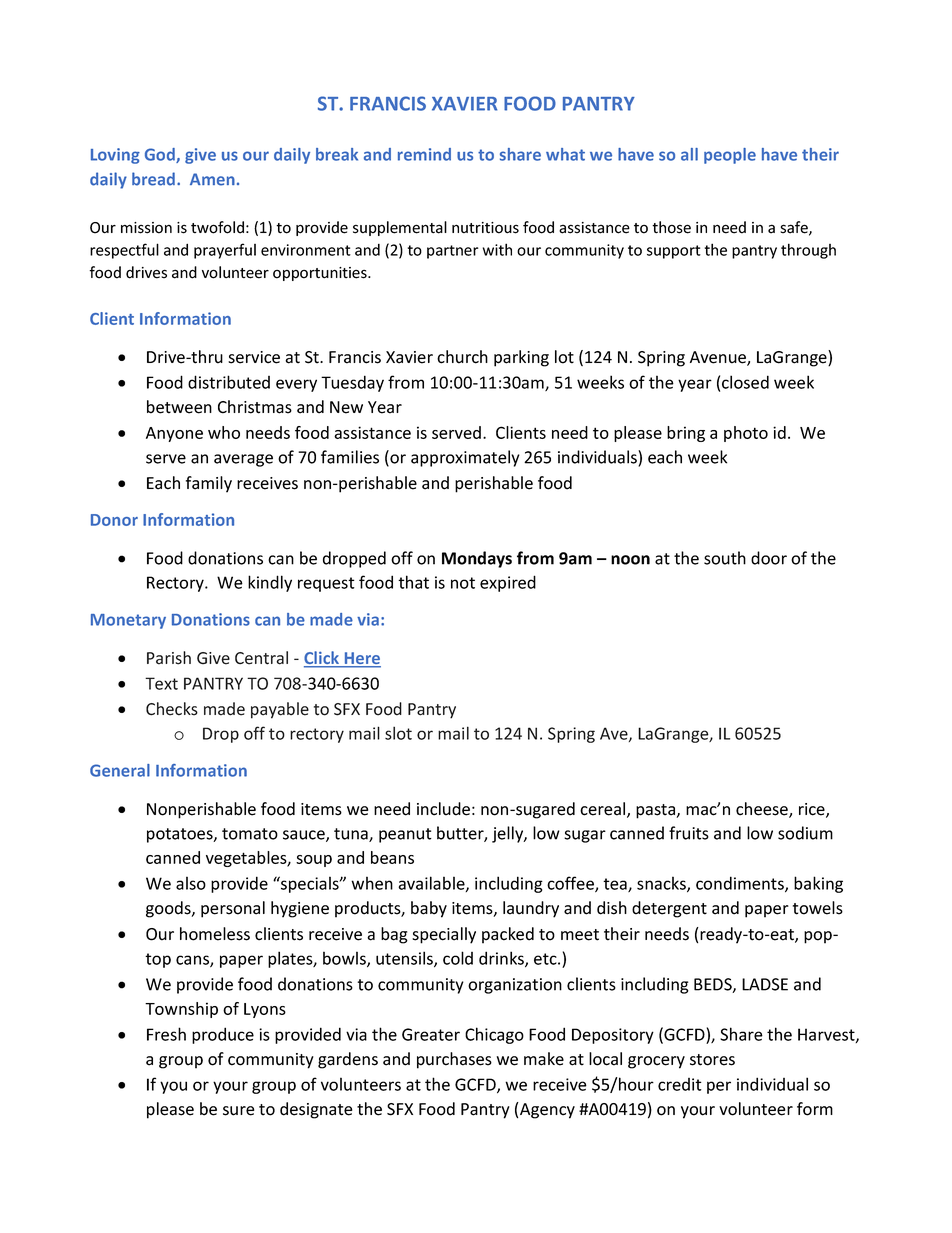 Image resolution: width=952 pixels, height=1233 pixels. I want to click on not, so click(463, 583).
